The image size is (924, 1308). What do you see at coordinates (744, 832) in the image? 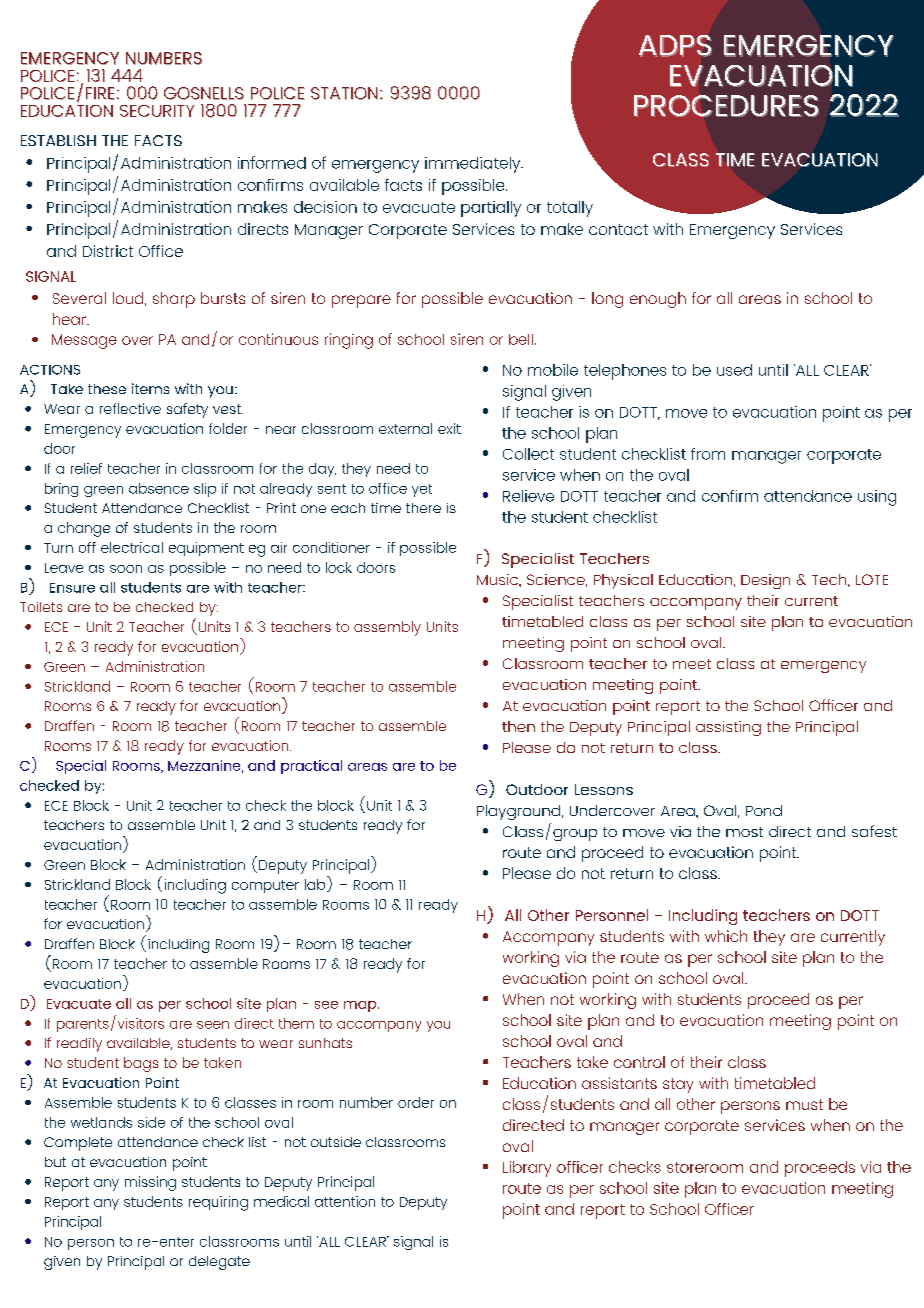
I see `most` at bounding box center [744, 832].
